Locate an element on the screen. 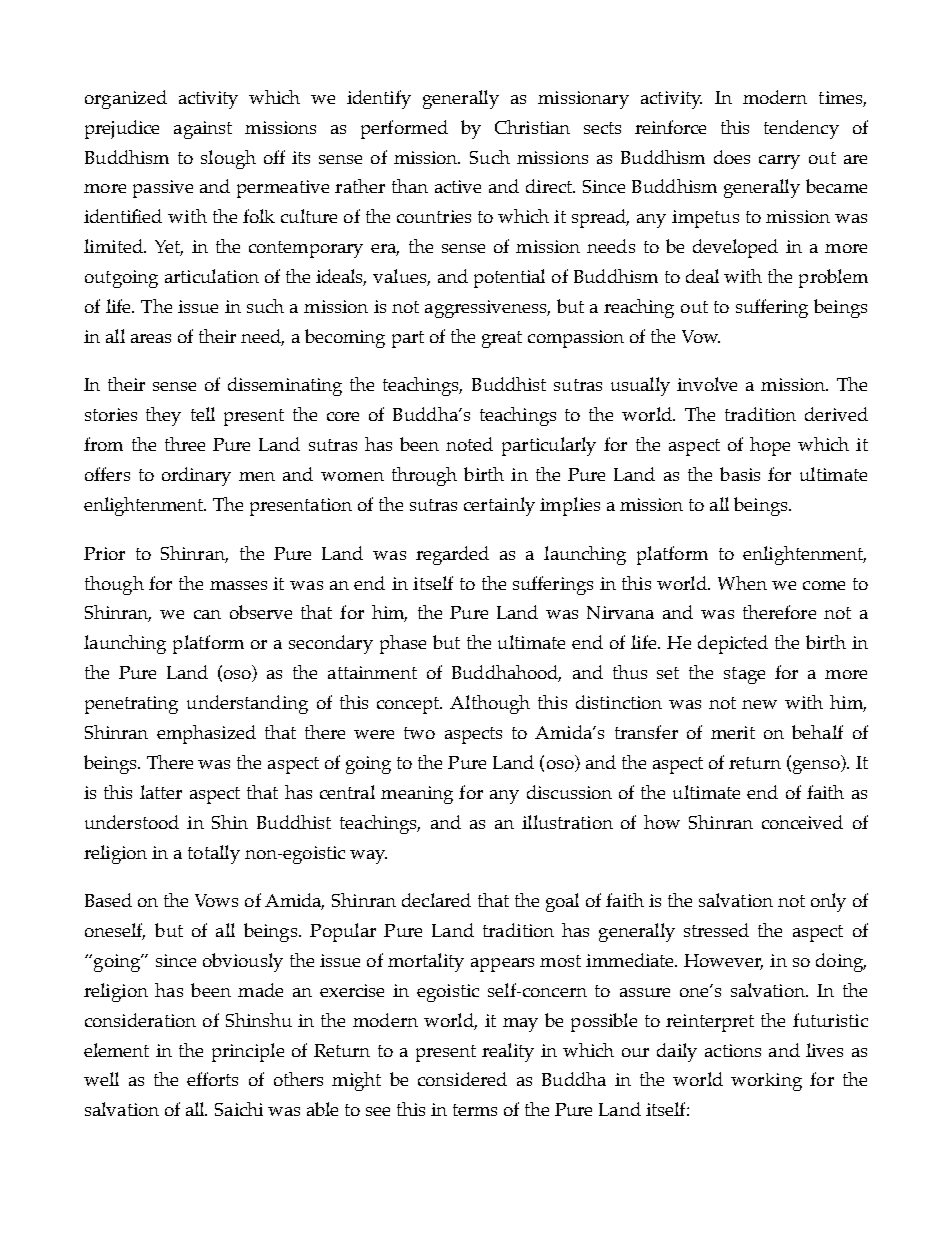 The width and height of the screenshot is (952, 1233). three is located at coordinates (185, 444).
